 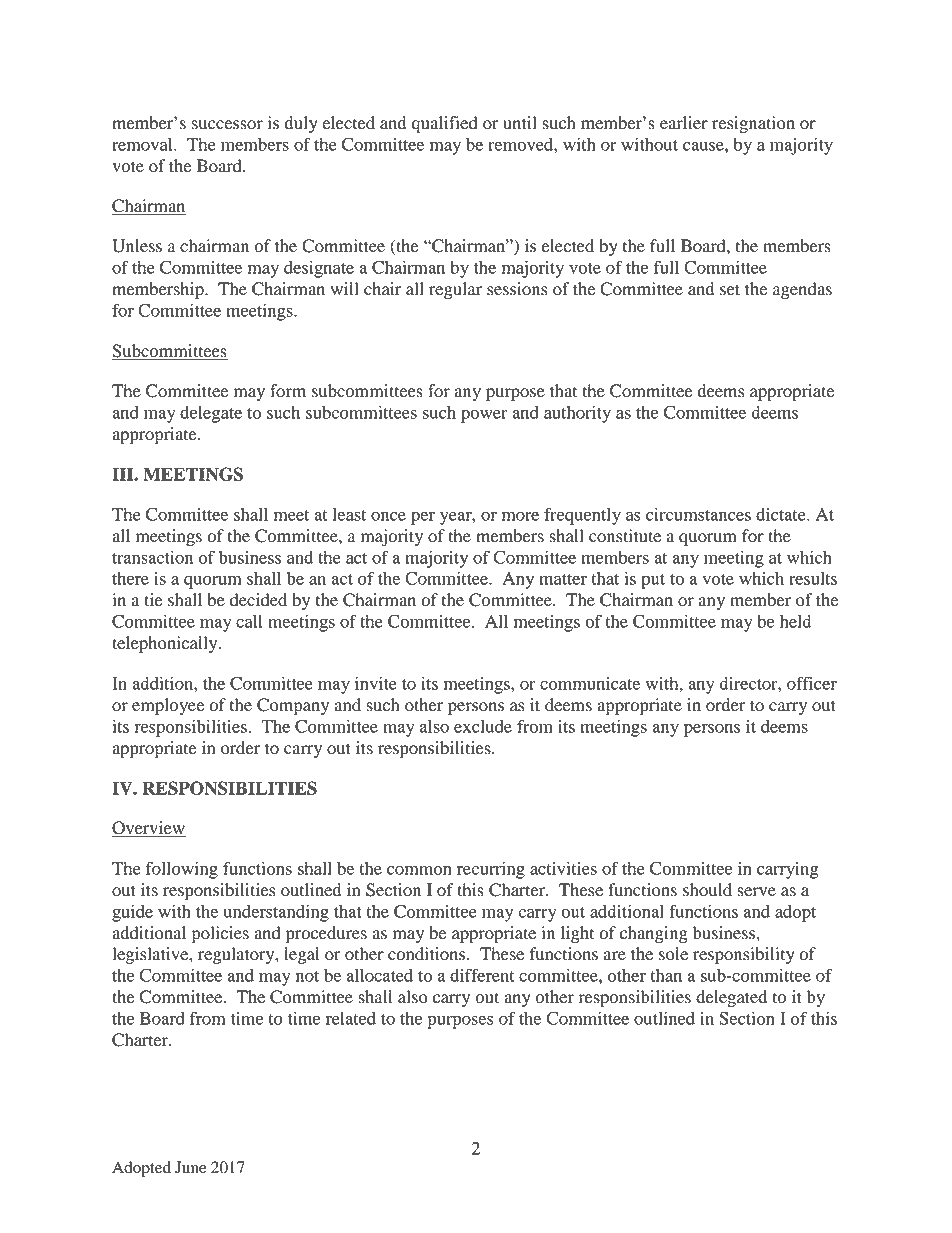 What do you see at coordinates (227, 125) in the page?
I see `successor` at bounding box center [227, 125].
